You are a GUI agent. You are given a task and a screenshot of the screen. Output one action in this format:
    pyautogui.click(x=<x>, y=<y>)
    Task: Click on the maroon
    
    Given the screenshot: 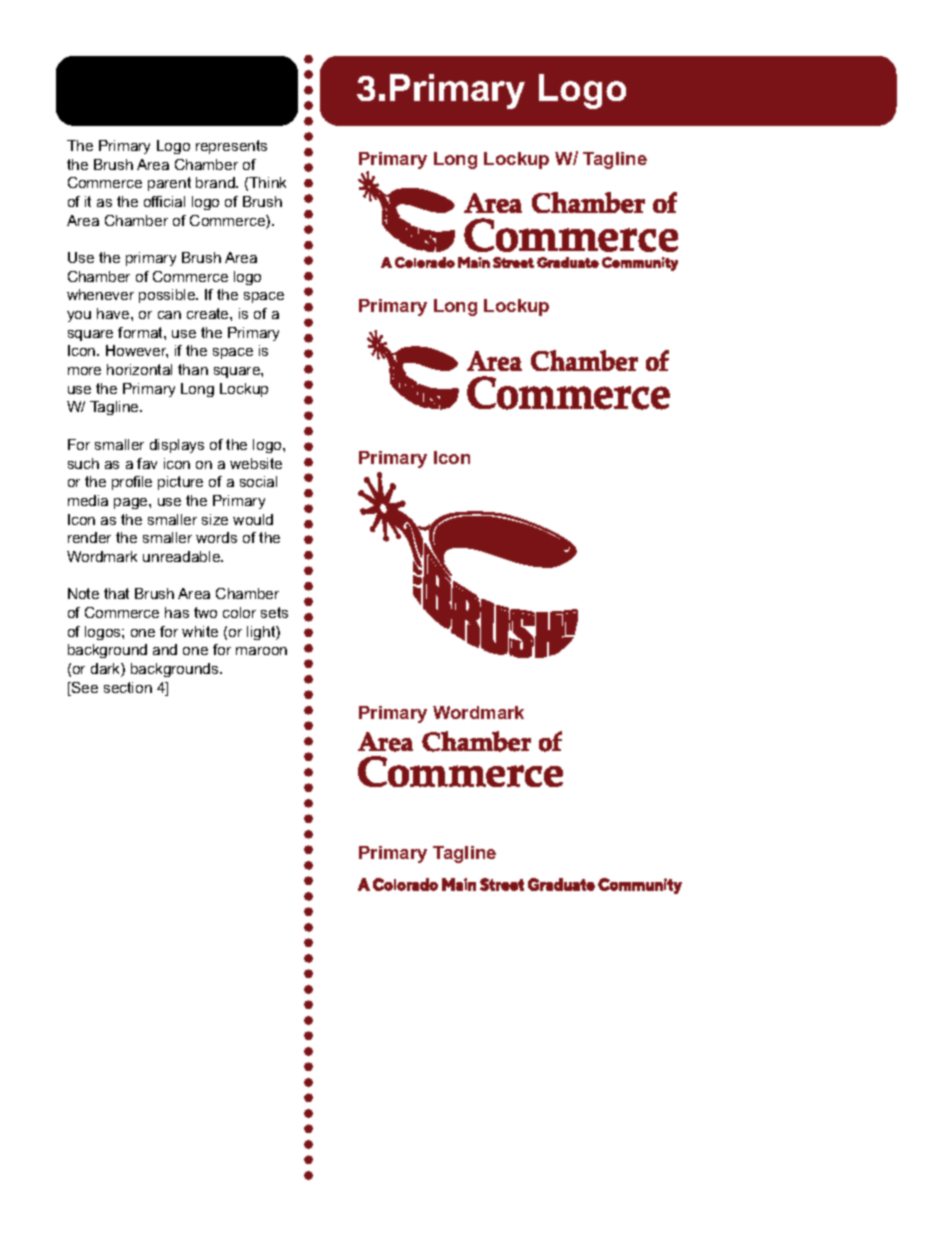 What is the action you would take?
    pyautogui.click(x=261, y=651)
